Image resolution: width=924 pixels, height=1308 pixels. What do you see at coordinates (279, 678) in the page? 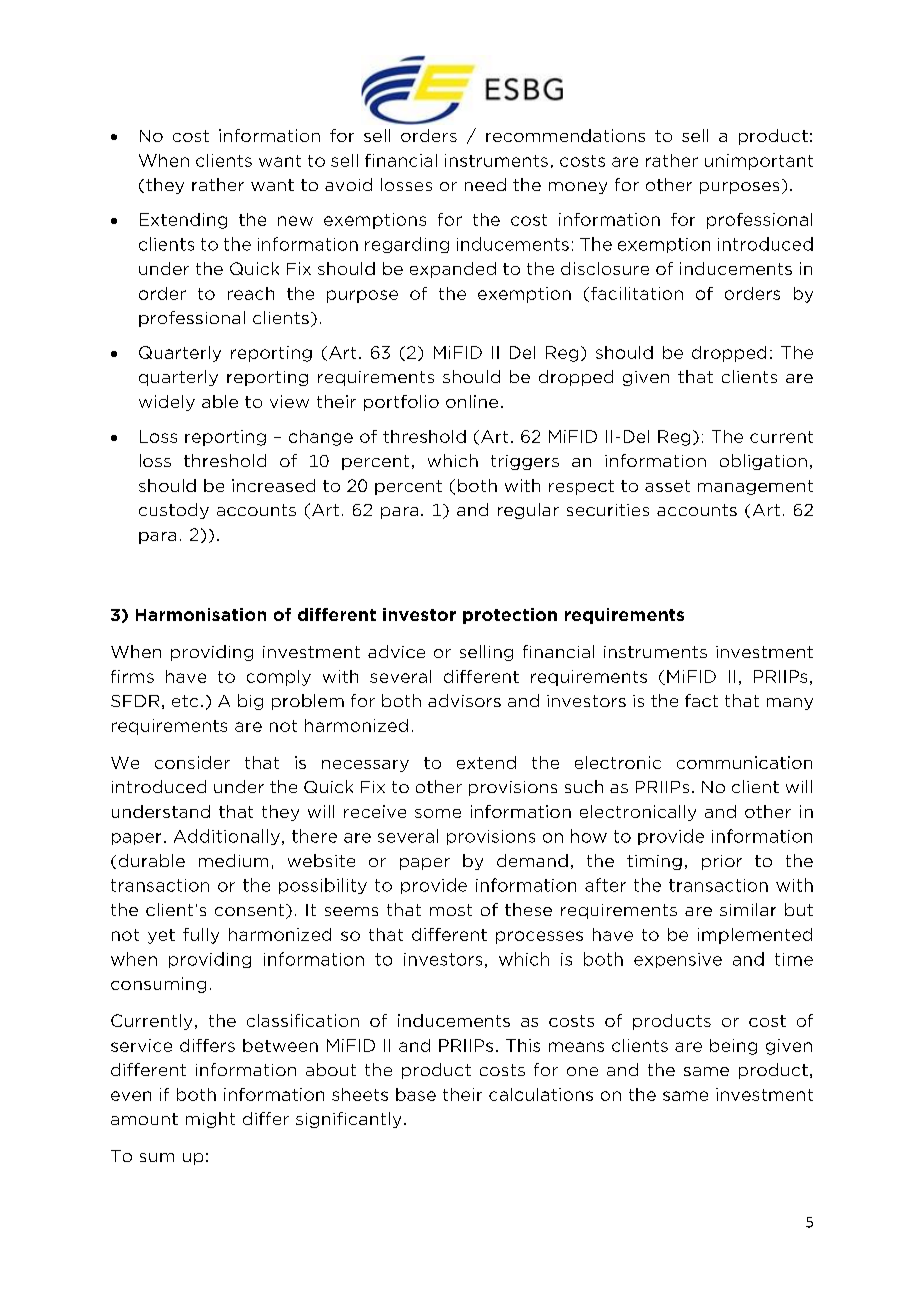
I see `comply` at bounding box center [279, 678].
